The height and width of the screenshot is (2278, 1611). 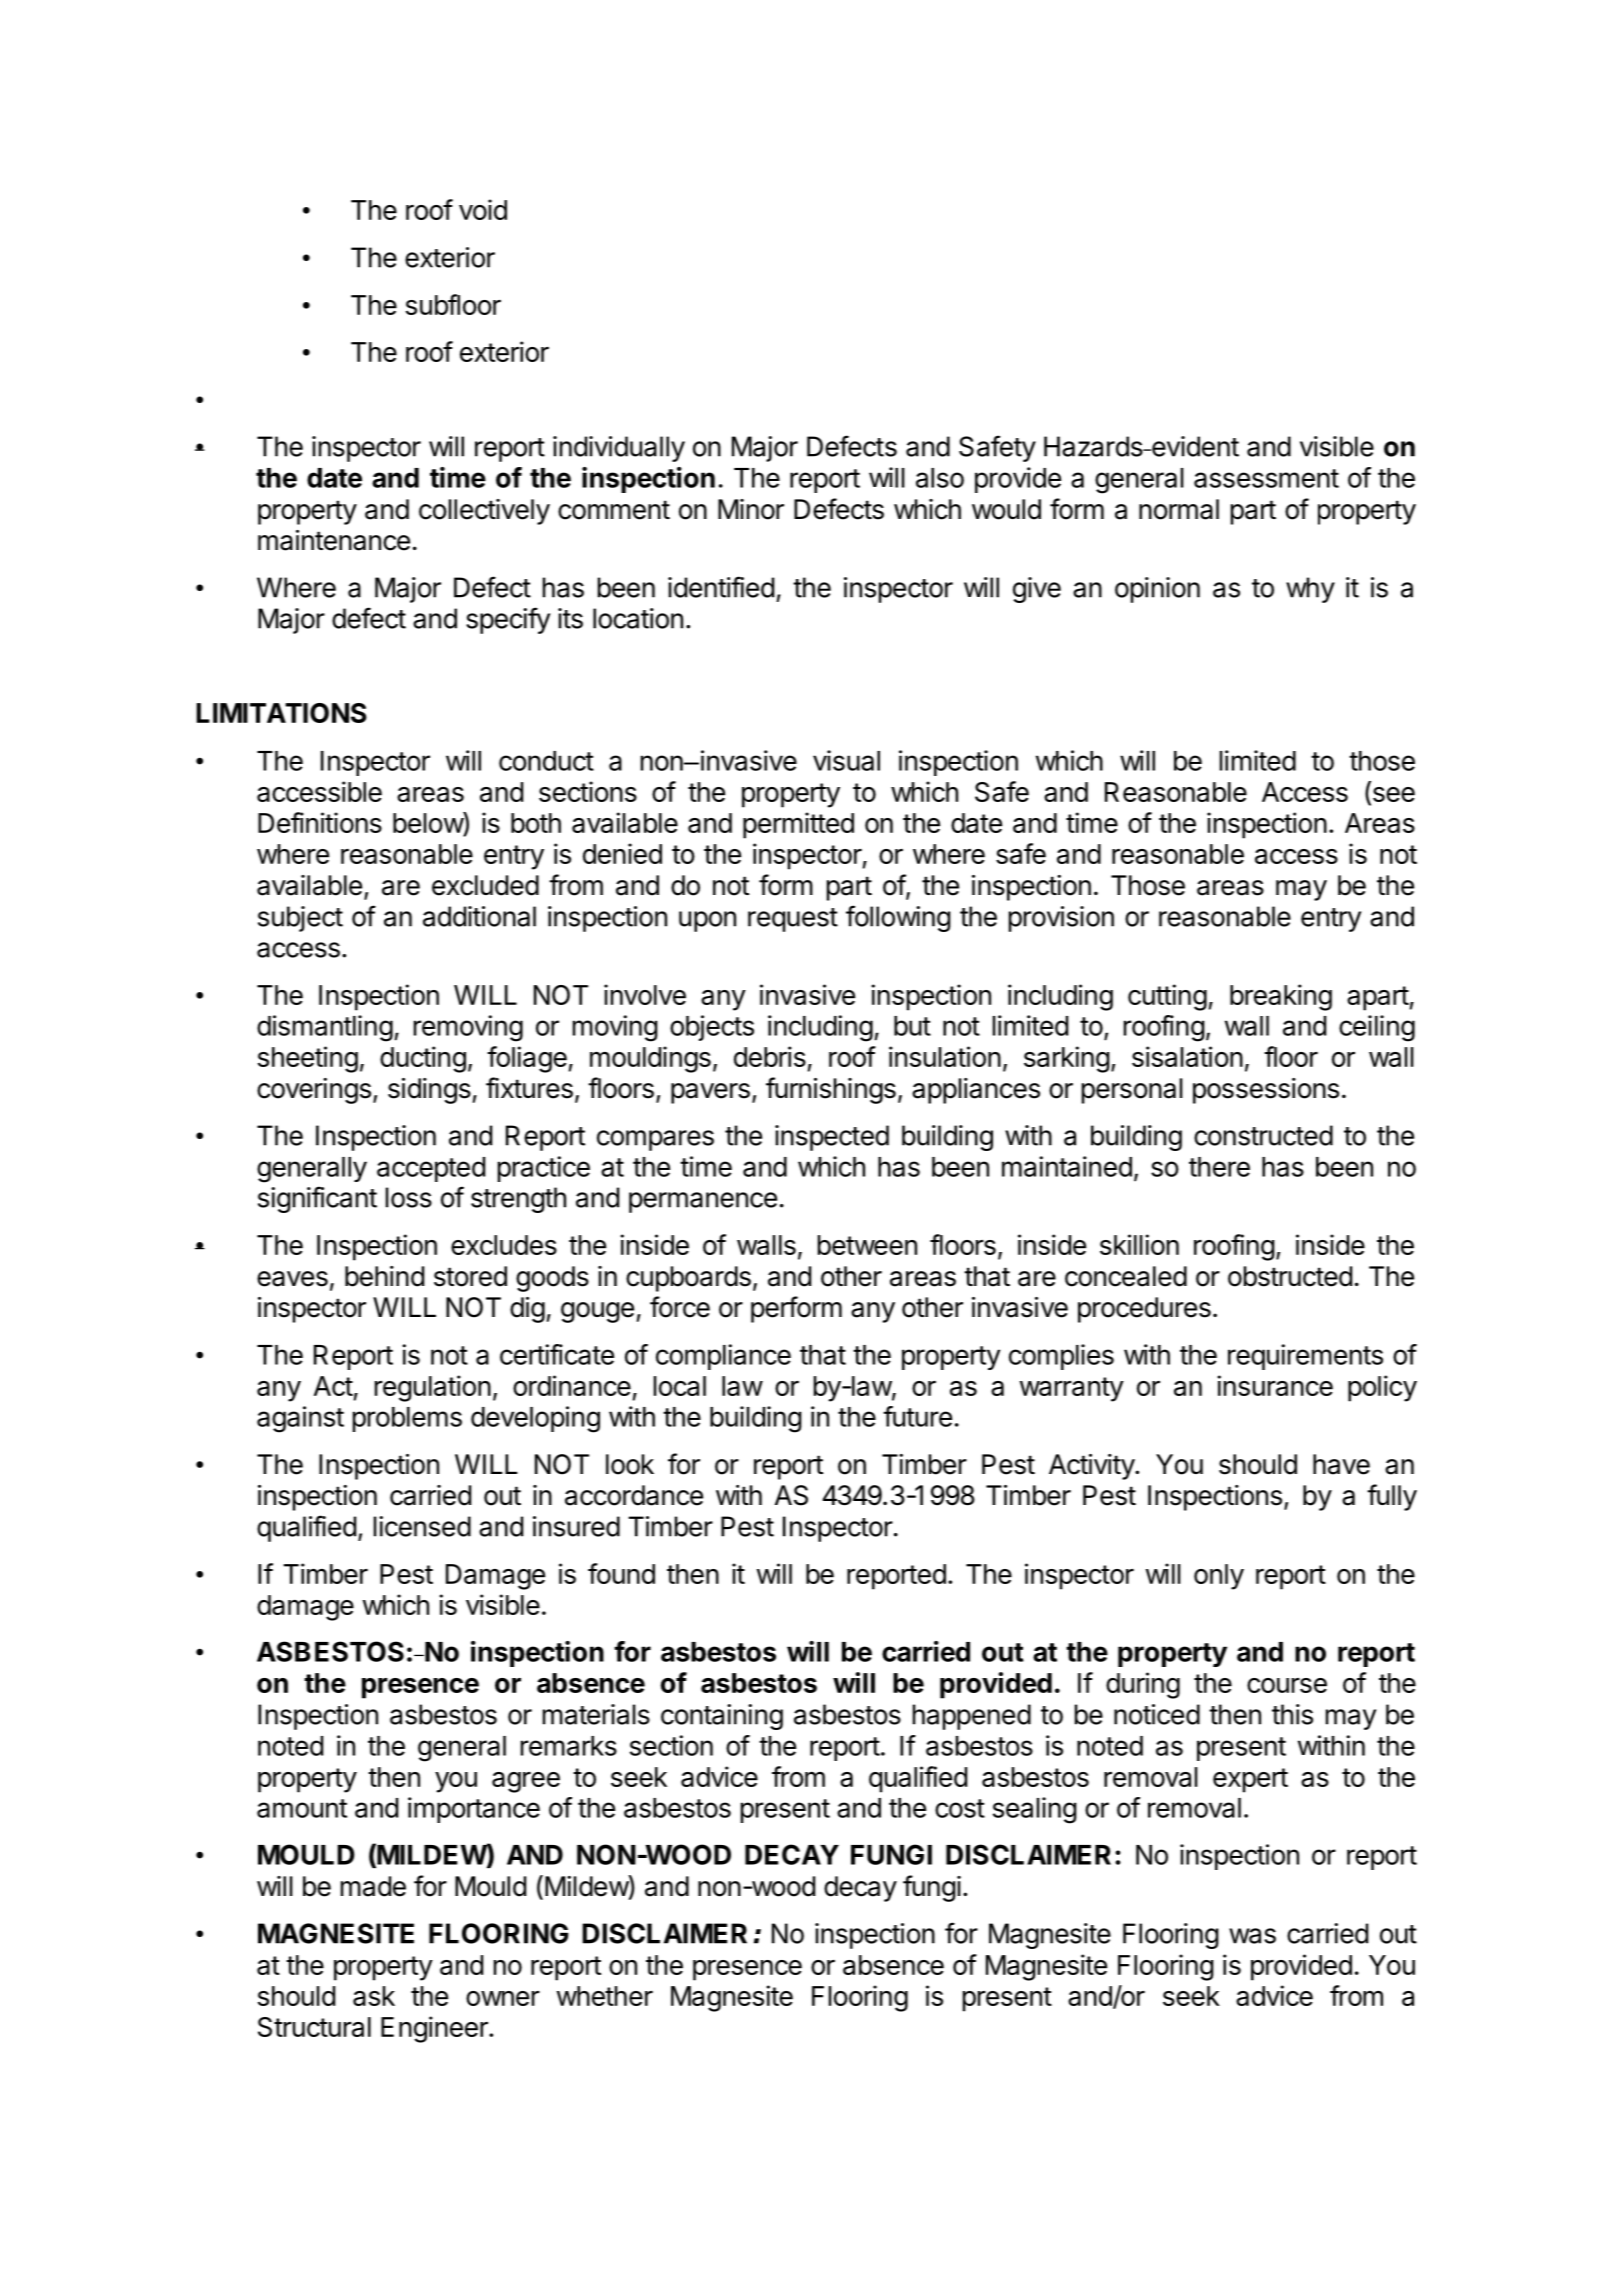 I want to click on void, so click(x=483, y=209).
